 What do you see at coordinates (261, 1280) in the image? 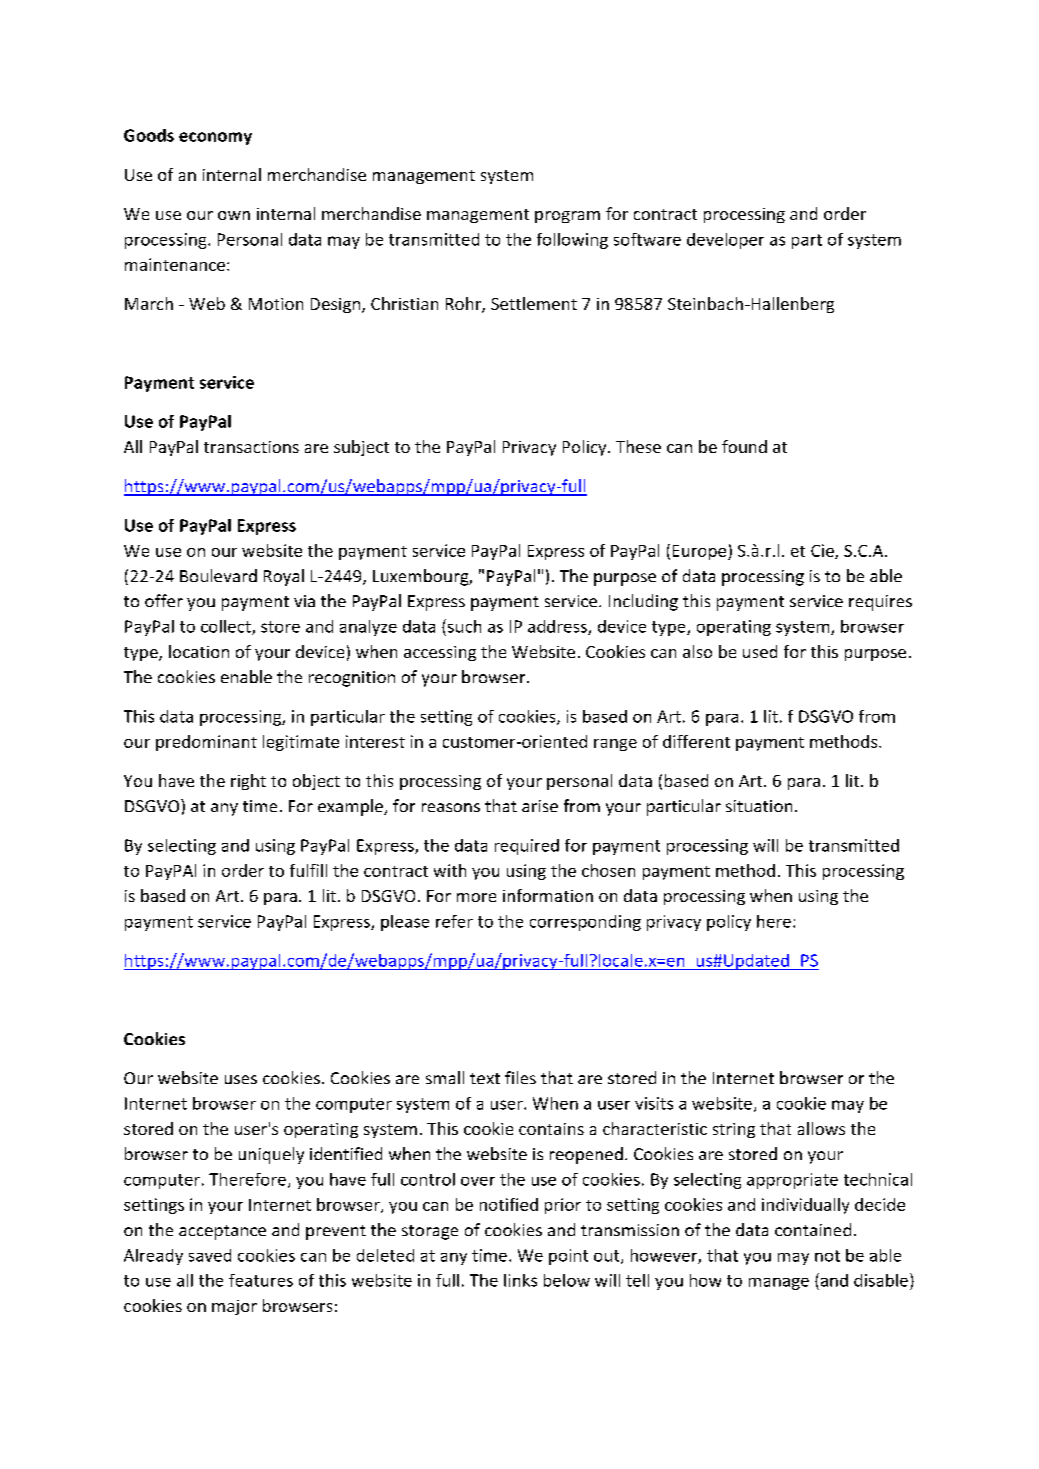
I see `features` at bounding box center [261, 1280].
